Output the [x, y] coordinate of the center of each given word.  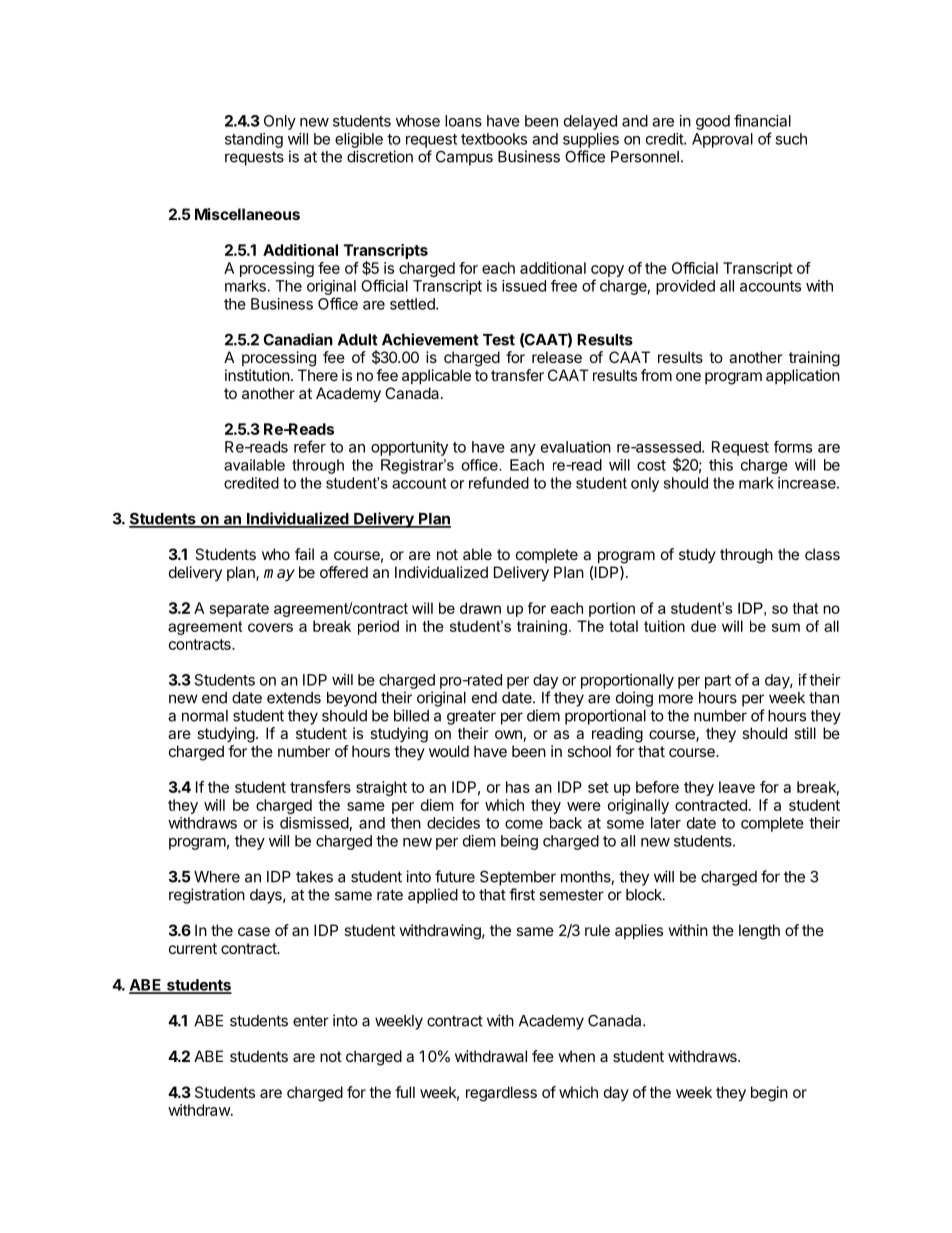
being [519, 842]
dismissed [314, 823]
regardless [501, 1094]
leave [737, 787]
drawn [480, 608]
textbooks [494, 139]
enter [311, 1021]
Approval [722, 140]
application [803, 376]
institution [257, 375]
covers [270, 627]
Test [499, 340]
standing [254, 140]
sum [786, 627]
